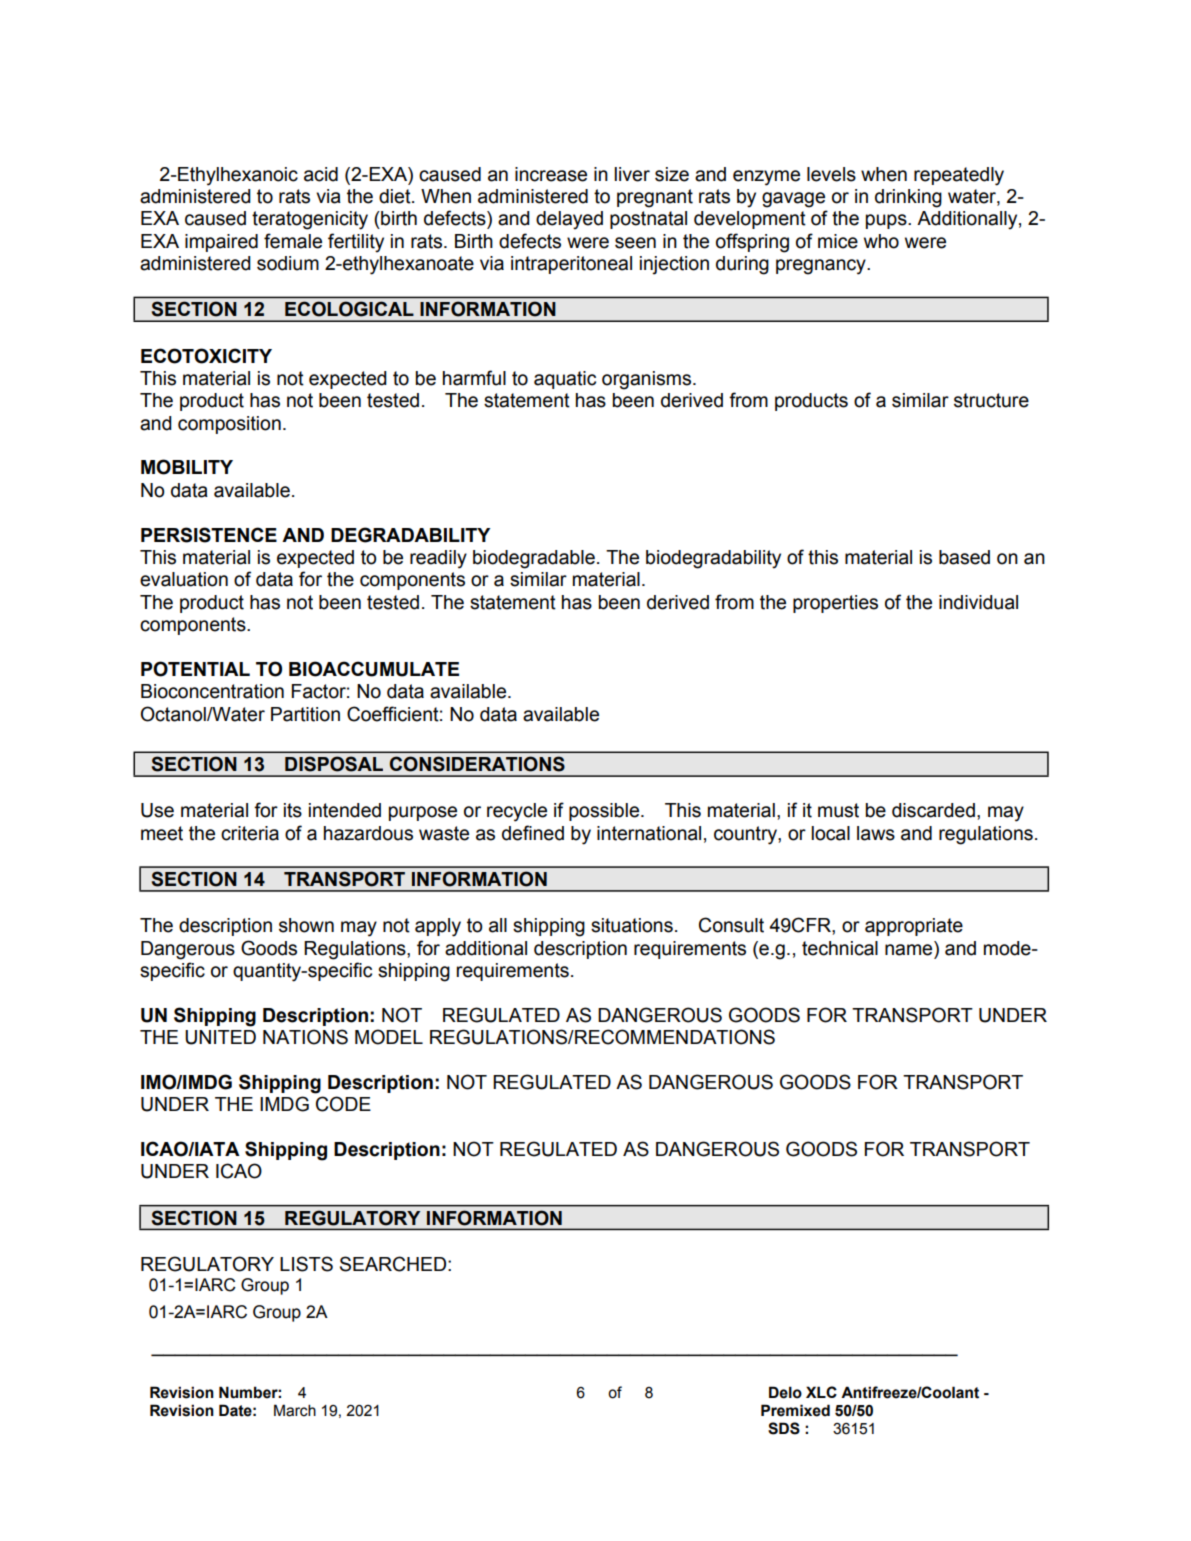 The image size is (1191, 1541). What do you see at coordinates (209, 535) in the page?
I see `PERSISTENCE` at bounding box center [209, 535].
